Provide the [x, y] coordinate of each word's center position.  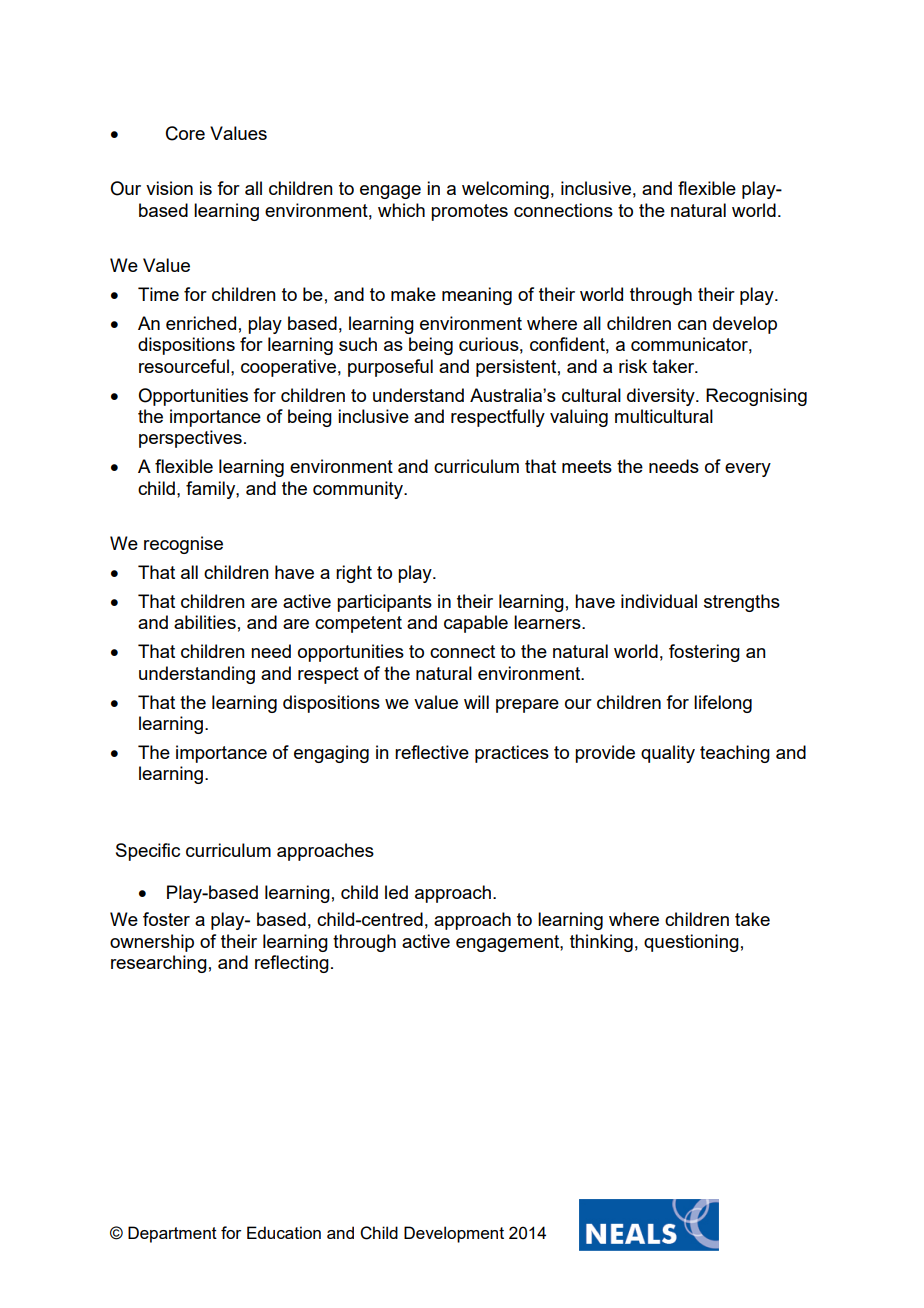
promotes [469, 212]
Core [185, 133]
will [476, 702]
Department [172, 1234]
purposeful [390, 368]
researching [159, 964]
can [692, 325]
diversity [662, 397]
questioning [691, 943]
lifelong [723, 704]
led [396, 892]
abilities [205, 622]
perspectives [190, 439]
